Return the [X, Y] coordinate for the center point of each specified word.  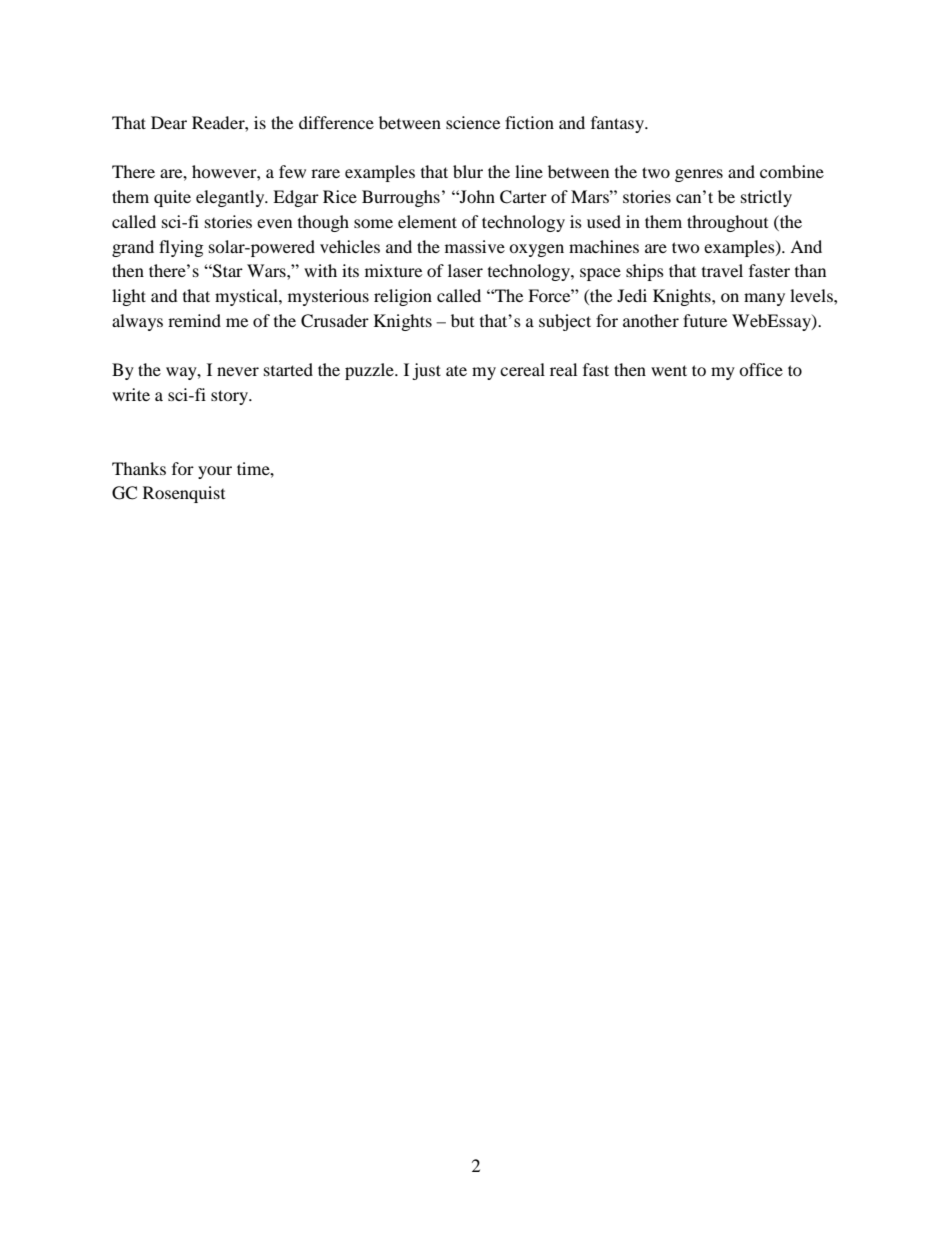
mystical [247, 297]
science [473, 122]
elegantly [231, 198]
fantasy [619, 124]
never [238, 371]
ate [456, 370]
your [215, 472]
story [230, 397]
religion [403, 297]
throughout [727, 223]
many [764, 299]
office [761, 369]
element [427, 221]
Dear [169, 122]
